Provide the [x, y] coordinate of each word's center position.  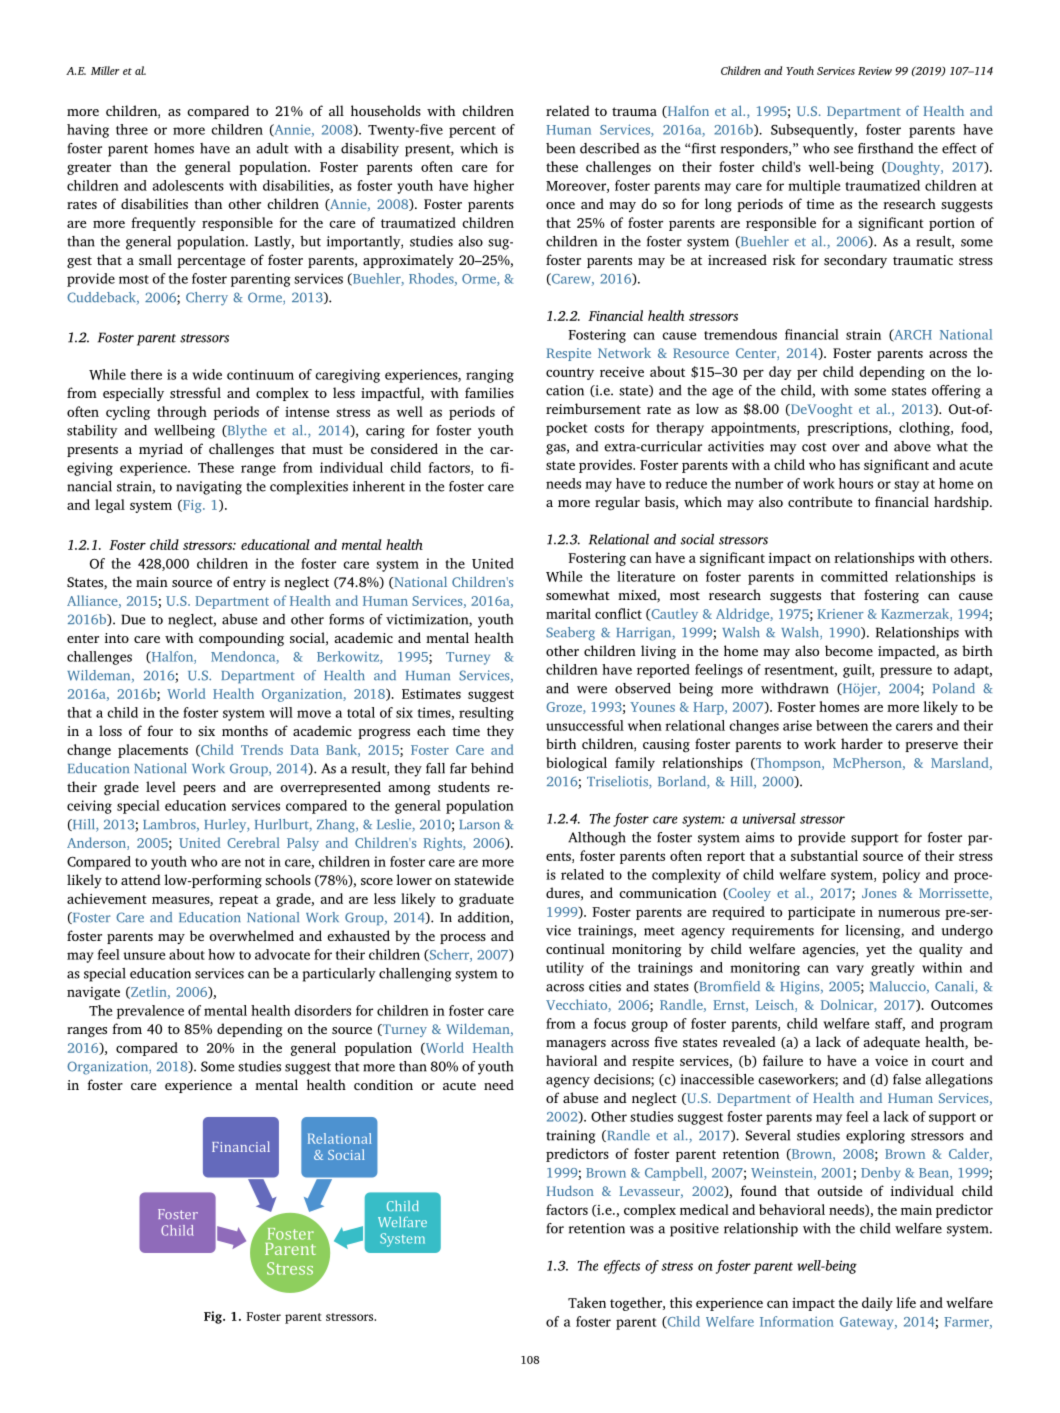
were [592, 690]
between [842, 725]
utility [565, 969]
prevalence [150, 1012]
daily [877, 1304]
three [132, 129]
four [160, 730]
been [560, 148]
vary [850, 970]
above [912, 446]
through [182, 413]
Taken [587, 1302]
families [489, 392]
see [843, 150]
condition [383, 1084]
